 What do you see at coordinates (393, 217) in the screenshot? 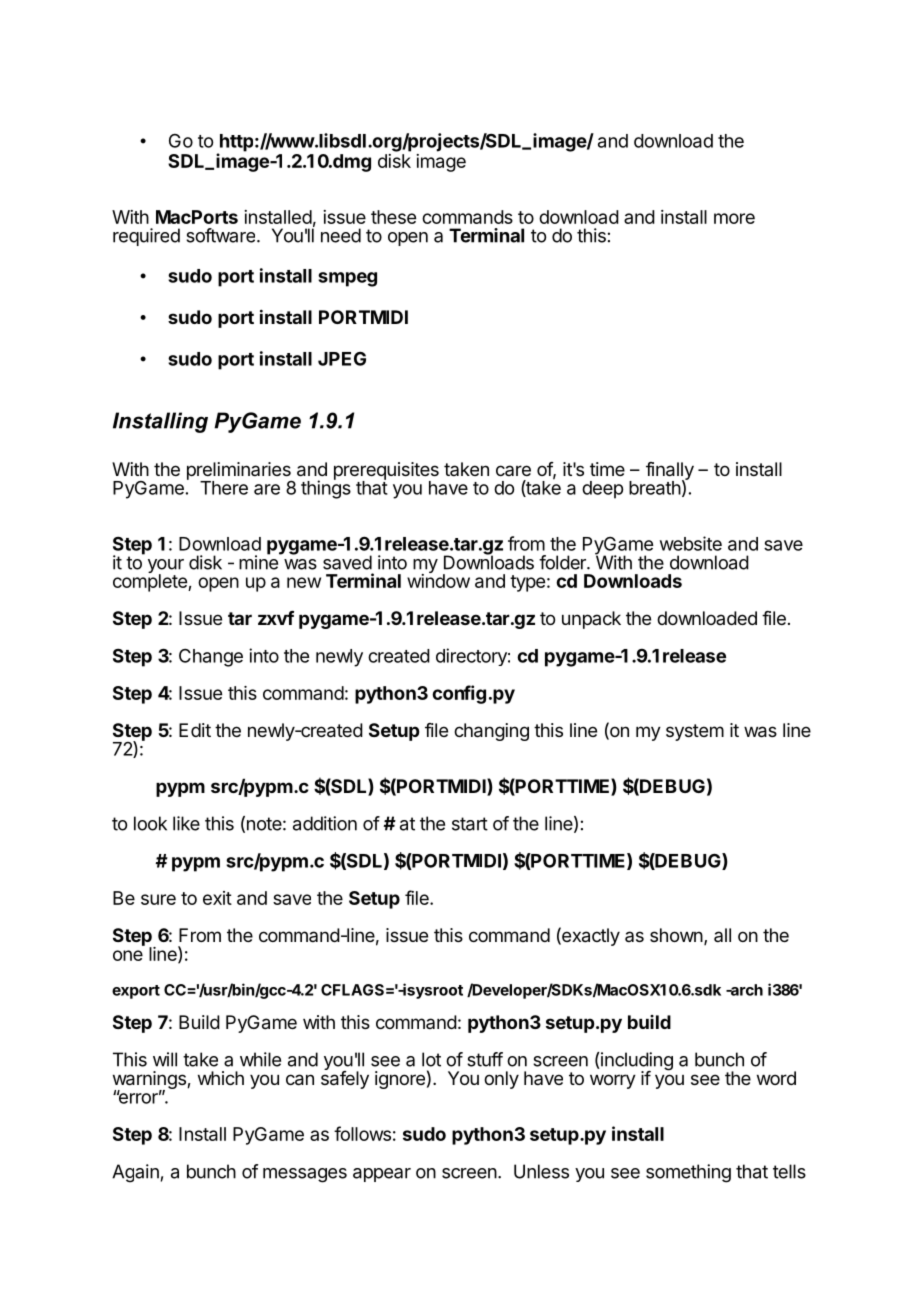
I see `these` at bounding box center [393, 217].
